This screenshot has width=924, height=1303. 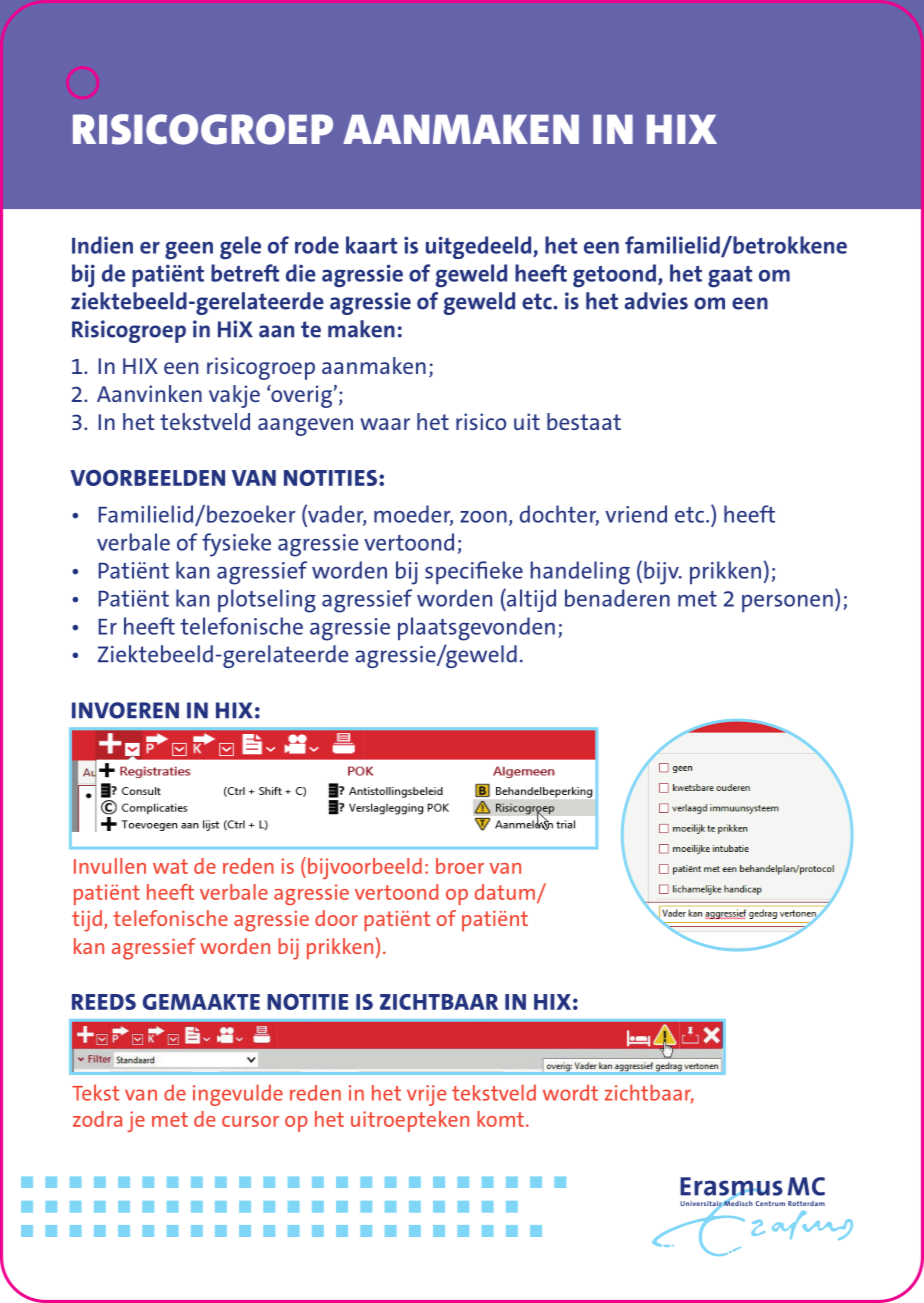 I want to click on REEDS, so click(x=104, y=1002).
